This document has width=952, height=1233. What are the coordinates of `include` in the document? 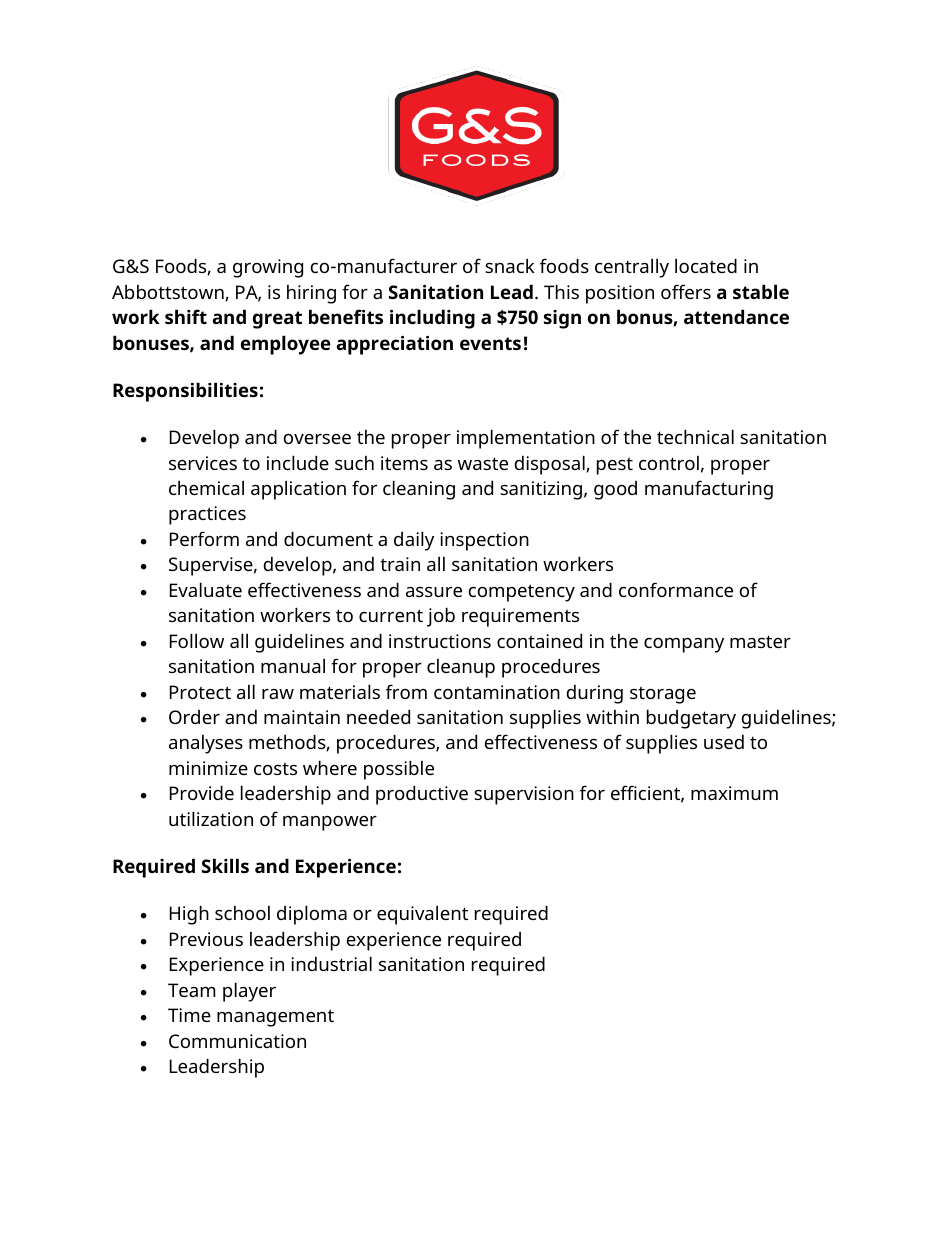 It's located at (298, 462).
